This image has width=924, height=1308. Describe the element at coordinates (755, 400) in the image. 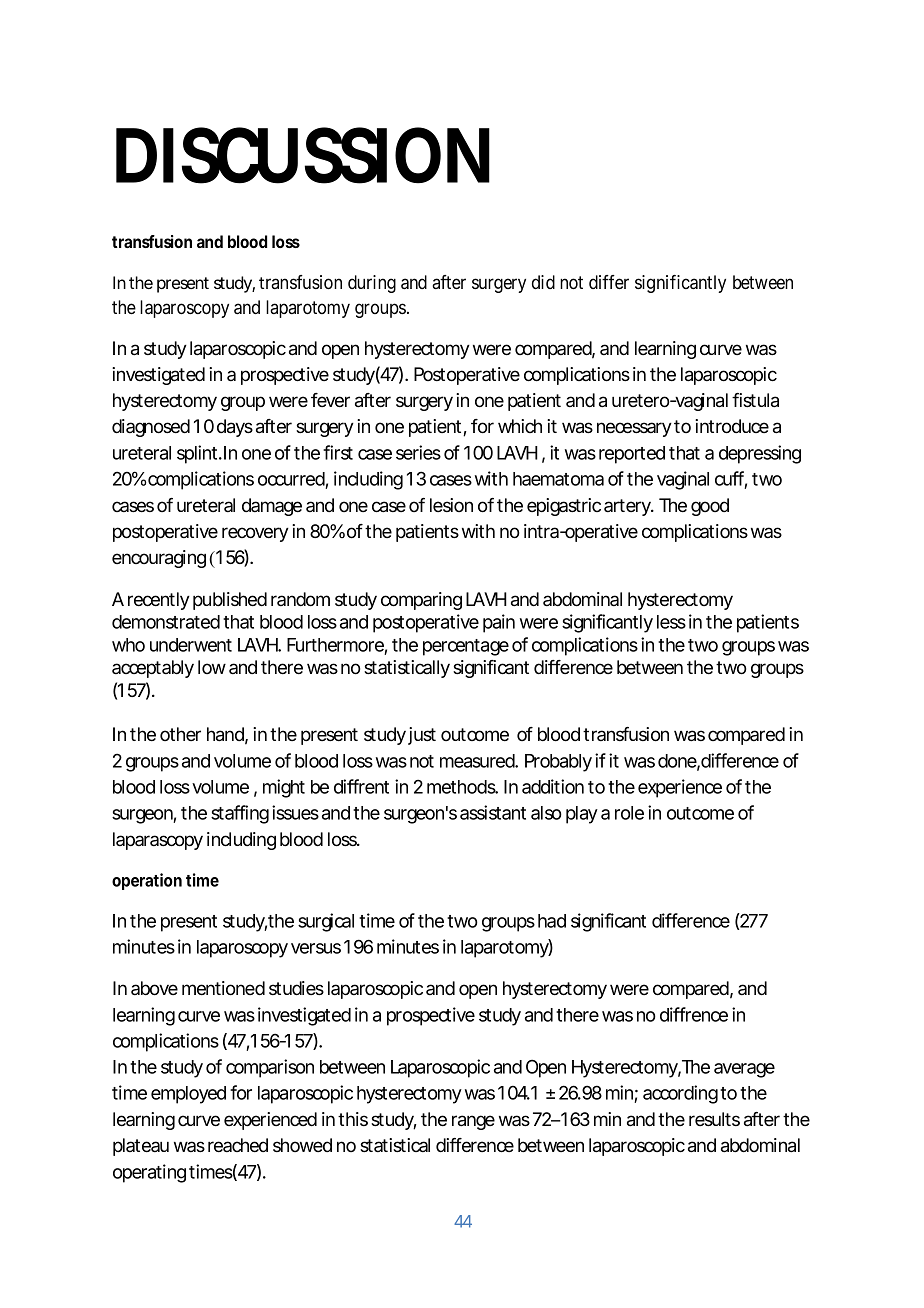

I see `fistula` at that location.
